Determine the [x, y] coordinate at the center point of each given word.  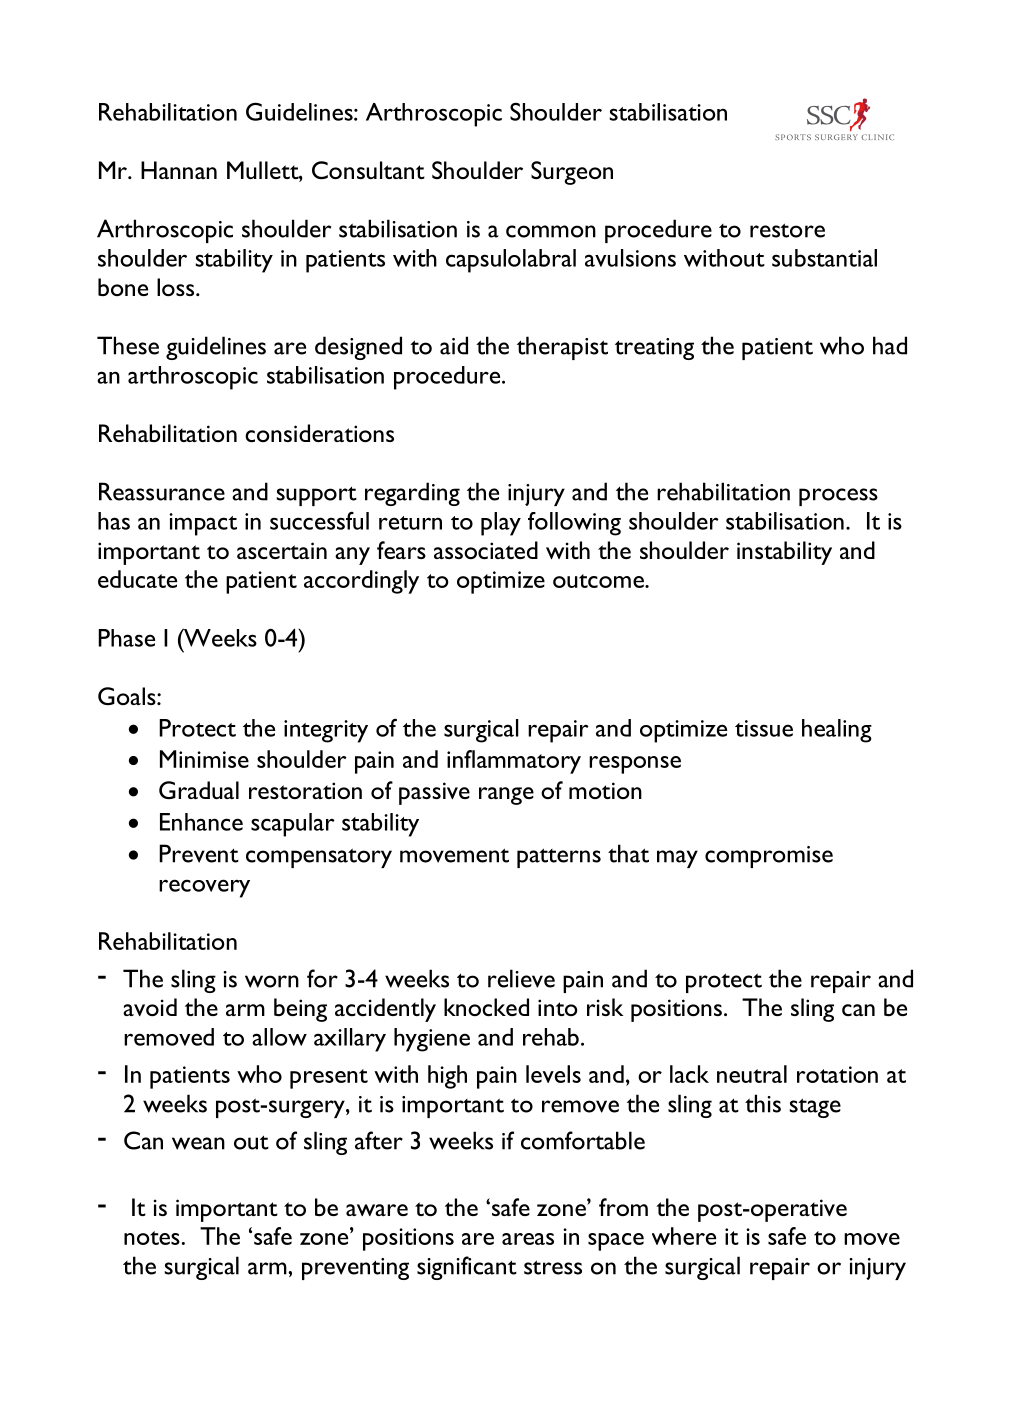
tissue [764, 728]
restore [787, 230]
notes [152, 1238]
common [551, 231]
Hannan [179, 170]
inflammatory [514, 762]
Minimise [204, 759]
